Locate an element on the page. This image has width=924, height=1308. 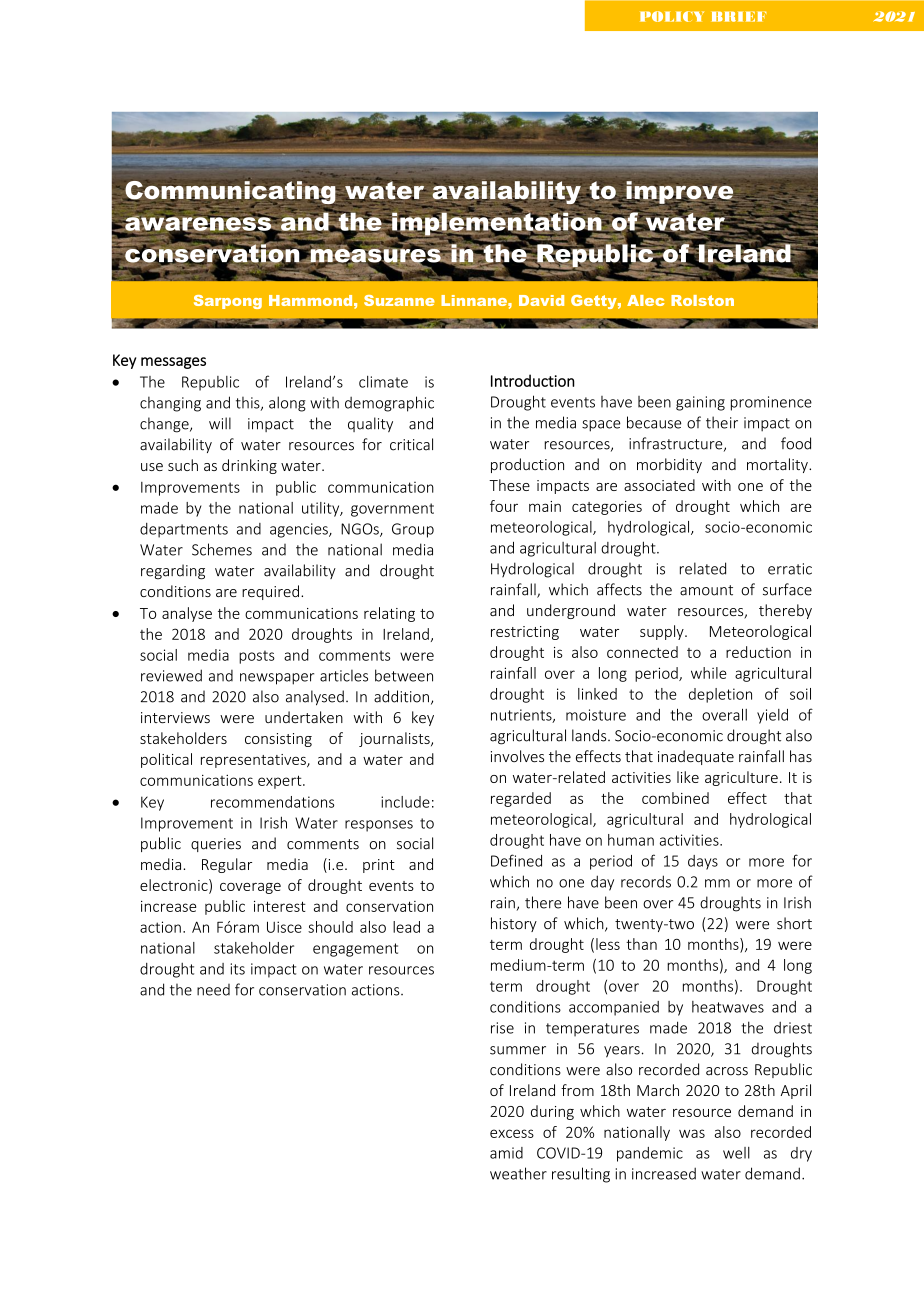
POLICY is located at coordinates (672, 16).
